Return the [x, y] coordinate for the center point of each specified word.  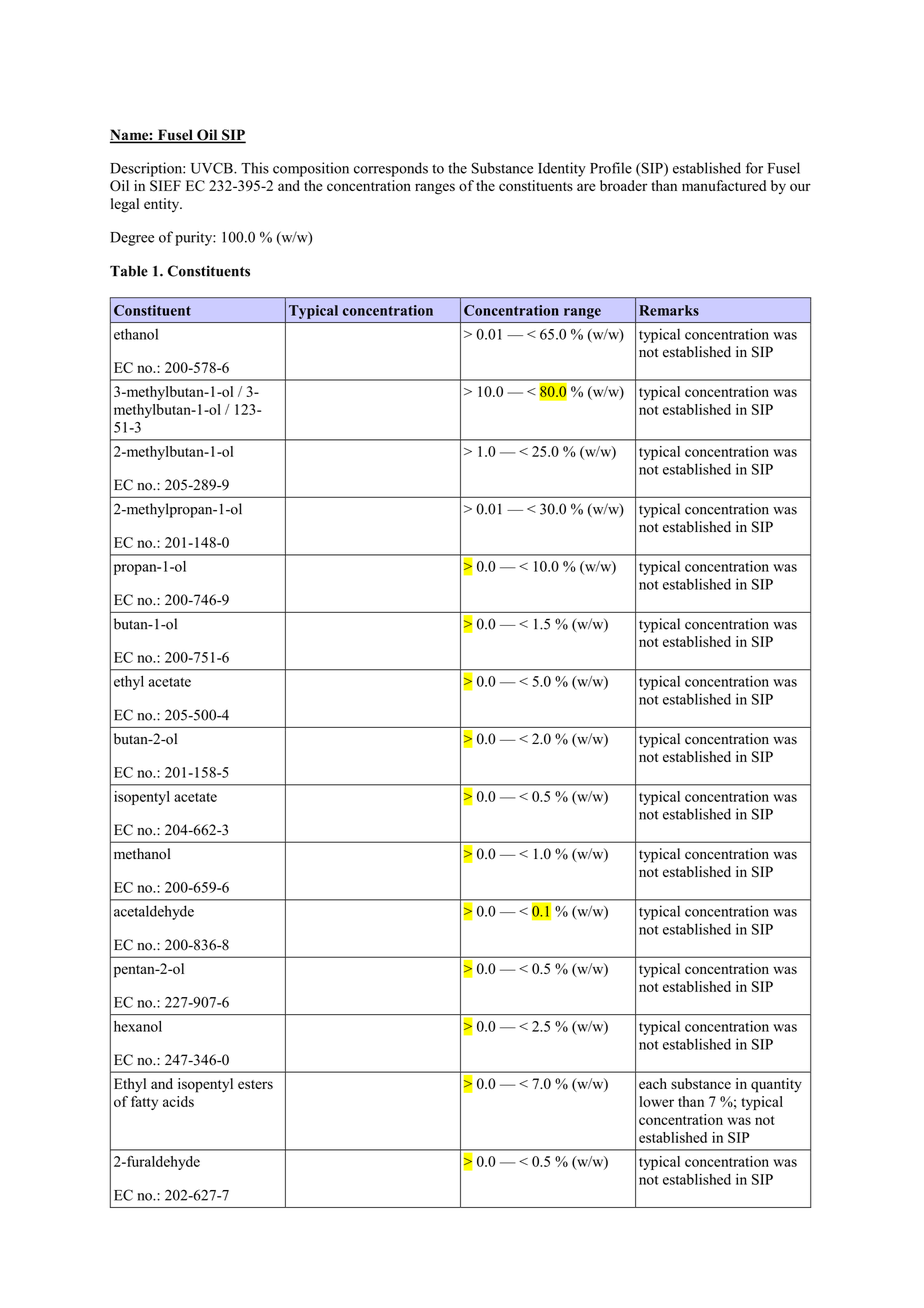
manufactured [724, 185]
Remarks [669, 310]
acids [178, 1101]
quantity [776, 1085]
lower [656, 1101]
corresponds [391, 169]
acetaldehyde [154, 912]
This [255, 168]
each [653, 1083]
